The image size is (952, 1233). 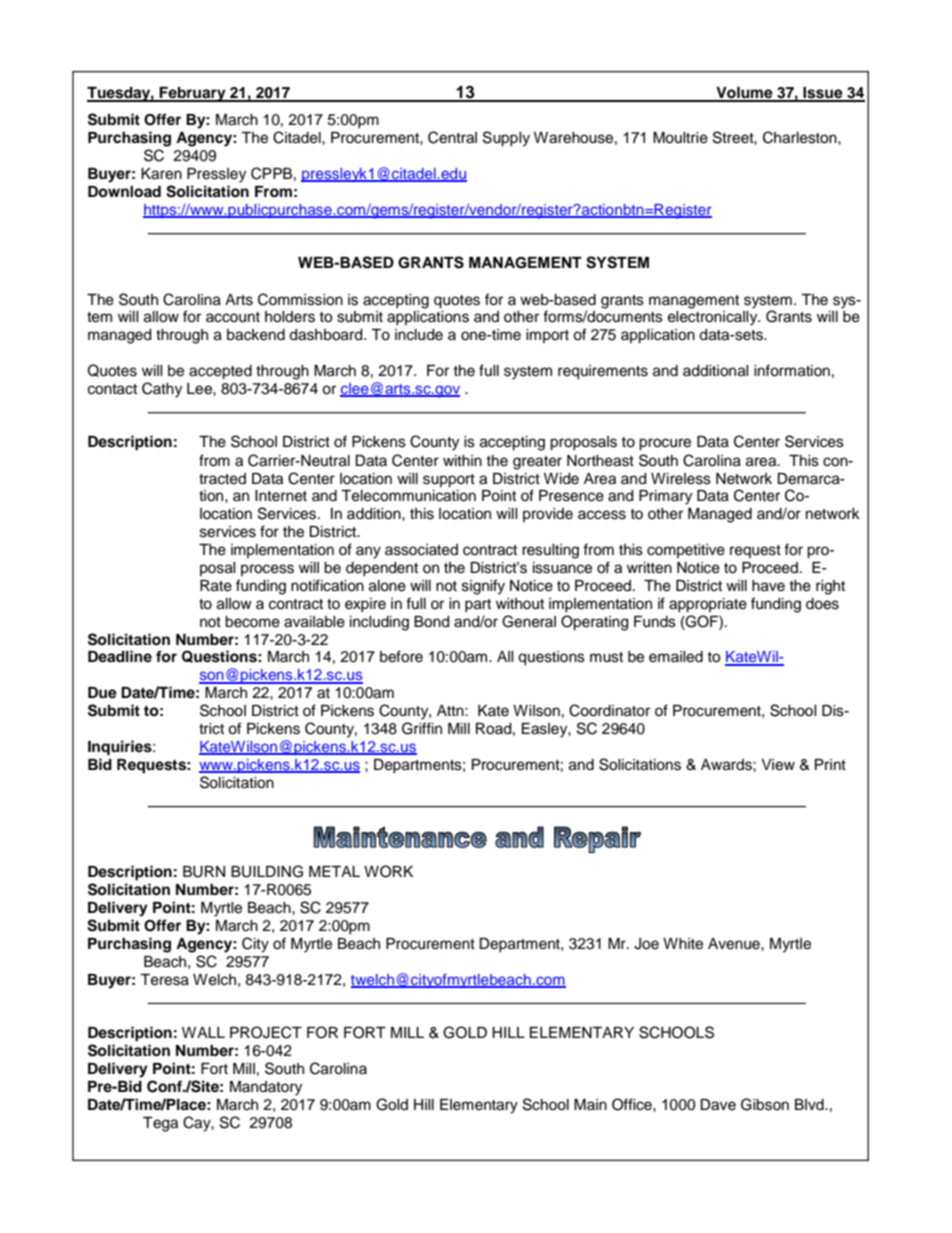 I want to click on have, so click(x=768, y=586).
